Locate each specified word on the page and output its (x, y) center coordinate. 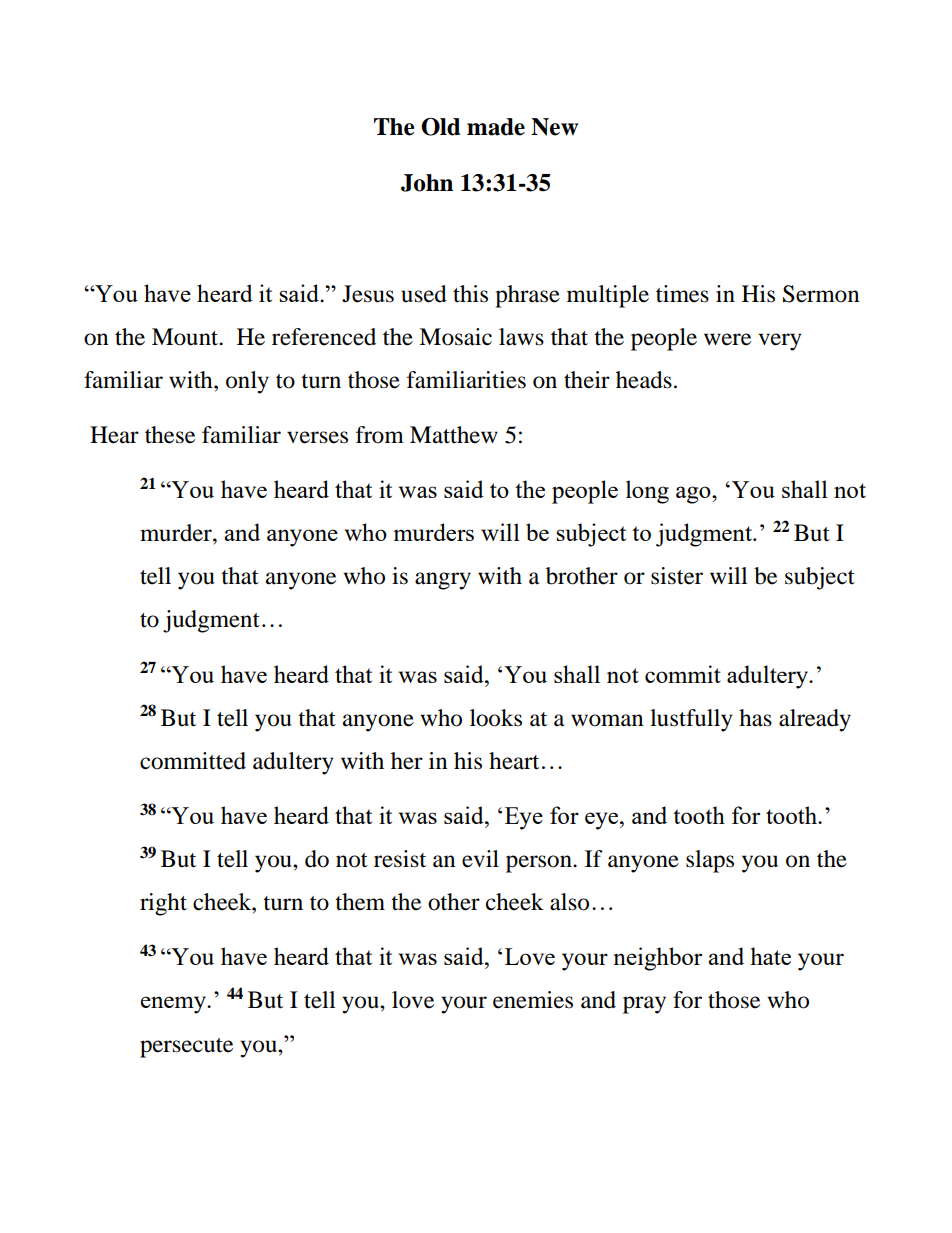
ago (694, 495)
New (554, 127)
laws (521, 337)
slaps (710, 861)
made (496, 127)
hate (770, 956)
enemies (533, 1000)
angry (443, 581)
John (427, 183)
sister (677, 576)
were (727, 339)
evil (480, 859)
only (247, 382)
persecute (186, 1048)
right (163, 904)
